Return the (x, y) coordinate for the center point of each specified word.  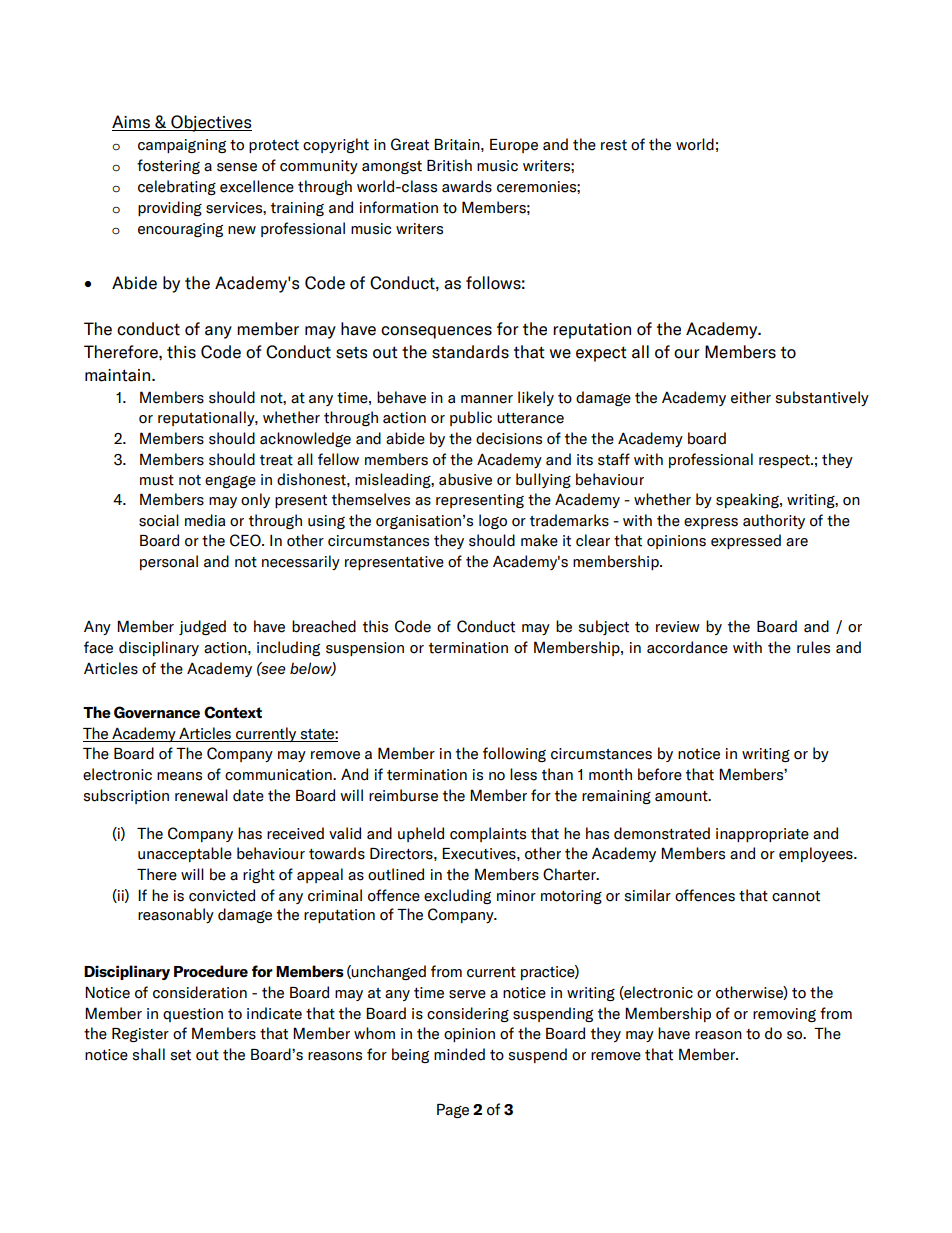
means (179, 776)
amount (682, 796)
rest (614, 145)
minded (459, 1054)
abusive (465, 479)
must (157, 480)
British (449, 165)
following (514, 754)
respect (785, 461)
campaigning (182, 146)
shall (148, 1054)
